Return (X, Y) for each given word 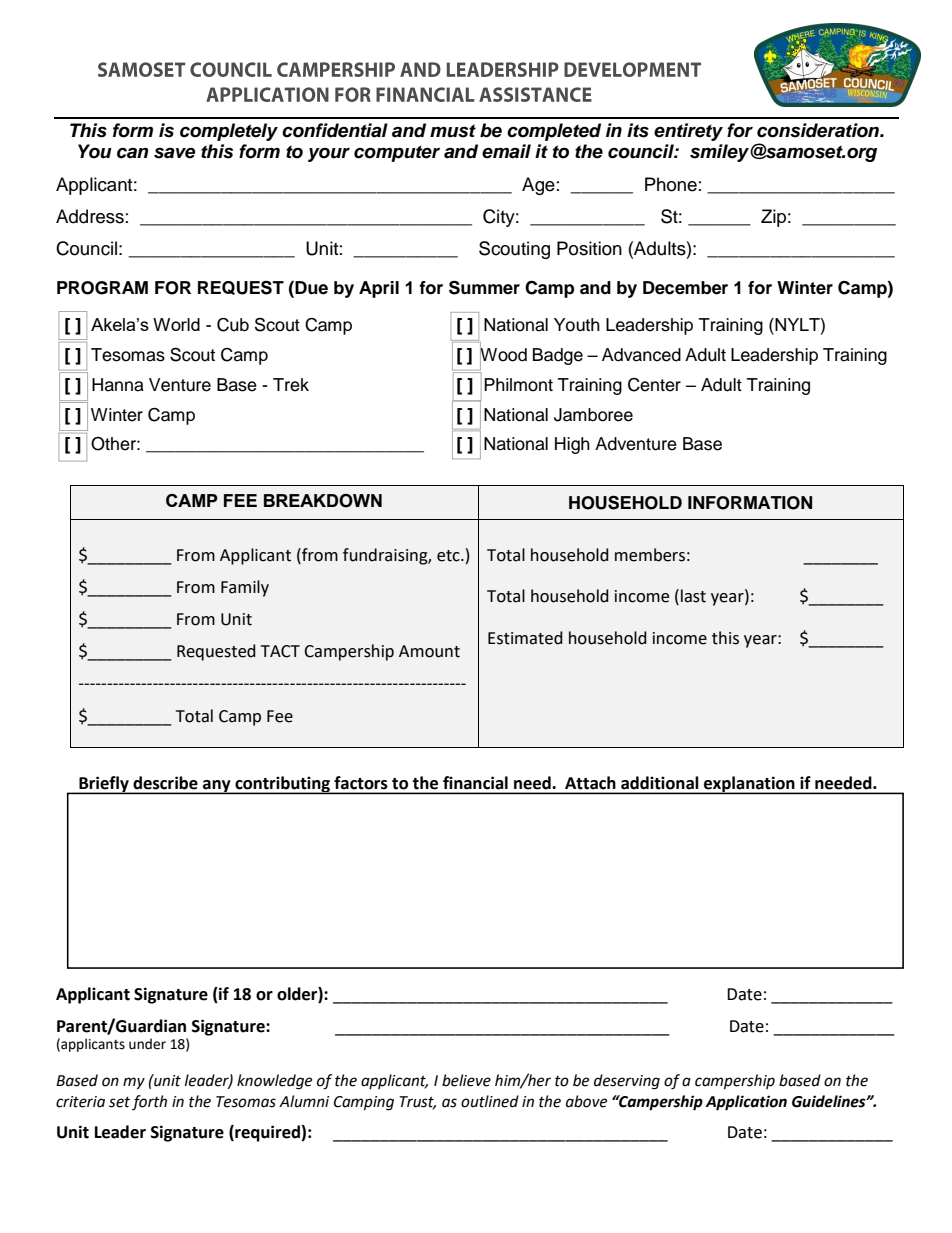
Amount (429, 651)
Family (245, 588)
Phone (671, 184)
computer (397, 153)
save (174, 153)
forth (149, 1102)
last (693, 596)
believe (466, 1080)
